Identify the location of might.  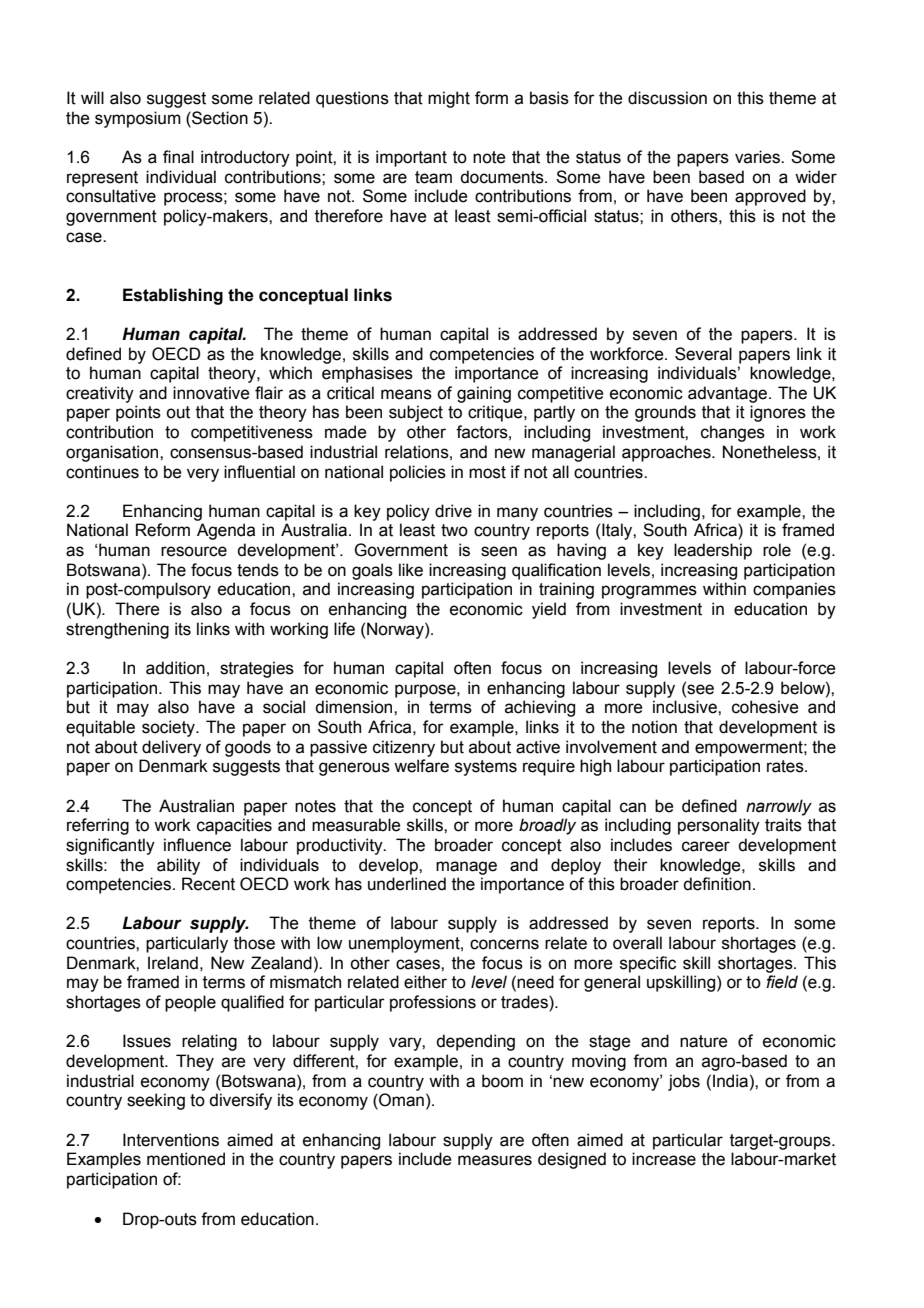
(449, 99).
